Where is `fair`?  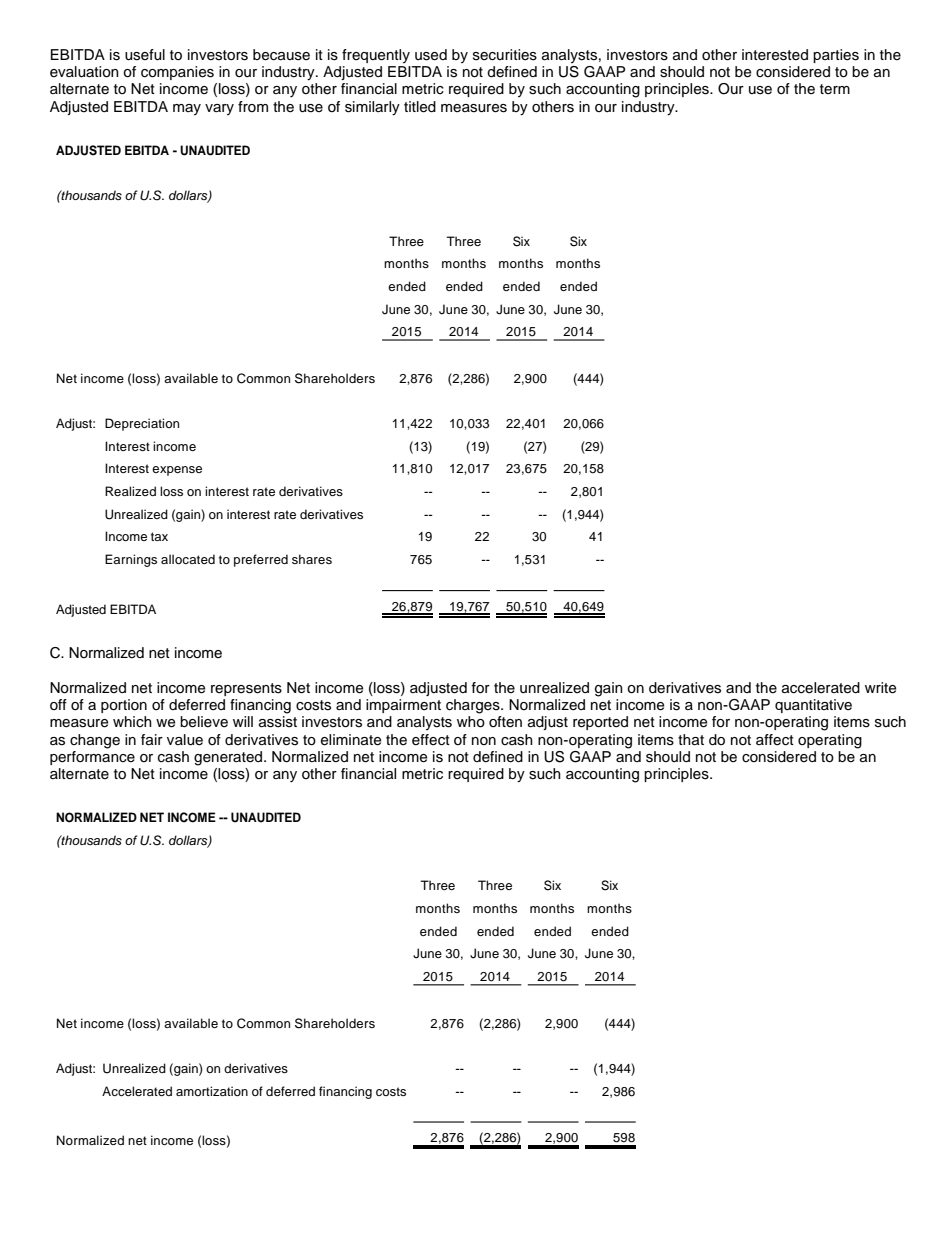
fair is located at coordinates (152, 740).
